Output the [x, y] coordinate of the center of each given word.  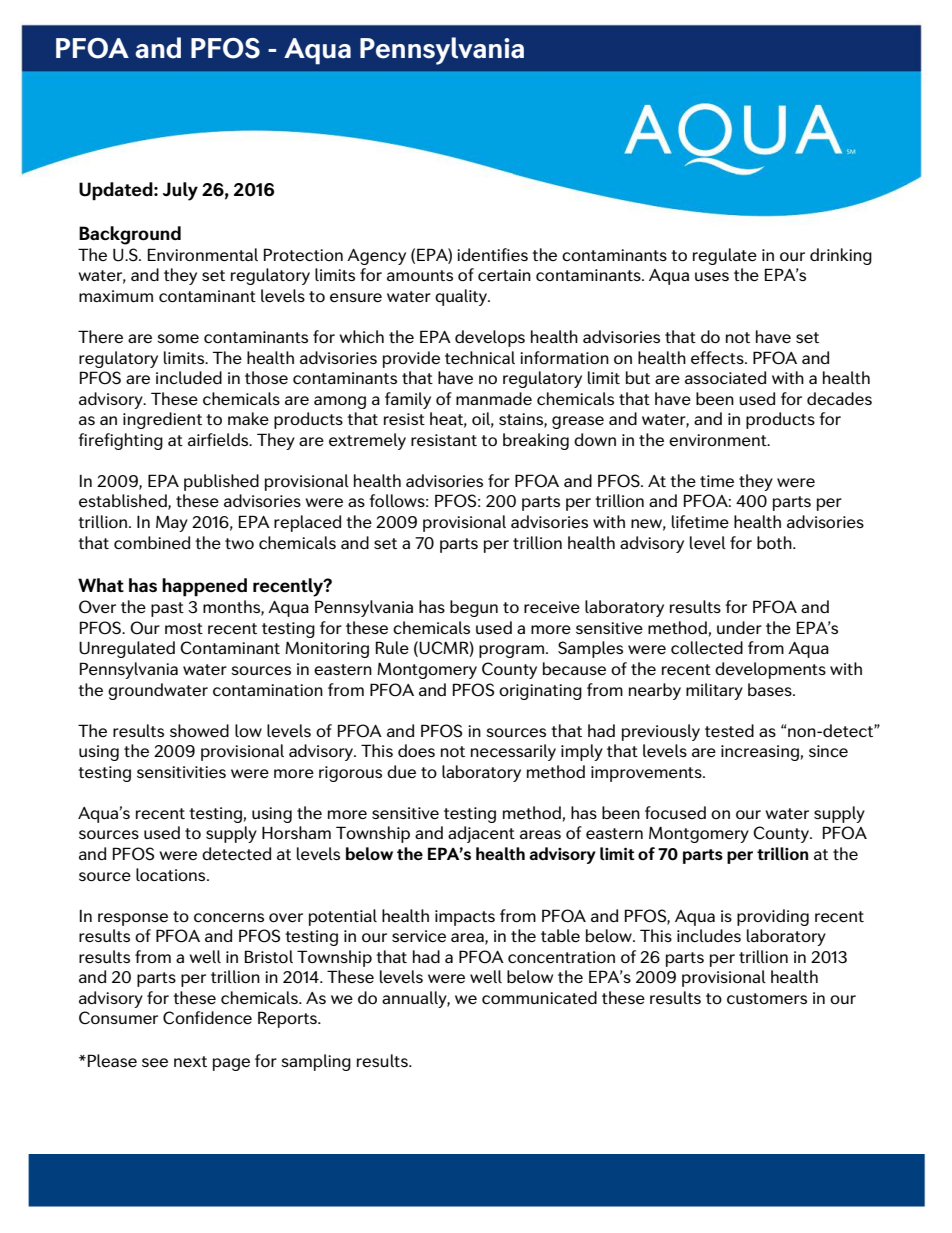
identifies [492, 254]
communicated [539, 997]
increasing [760, 753]
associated [725, 377]
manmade [494, 398]
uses [712, 276]
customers [767, 998]
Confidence [207, 1018]
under [739, 627]
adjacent [481, 834]
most [184, 628]
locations [172, 874]
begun [474, 608]
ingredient [162, 420]
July [180, 191]
